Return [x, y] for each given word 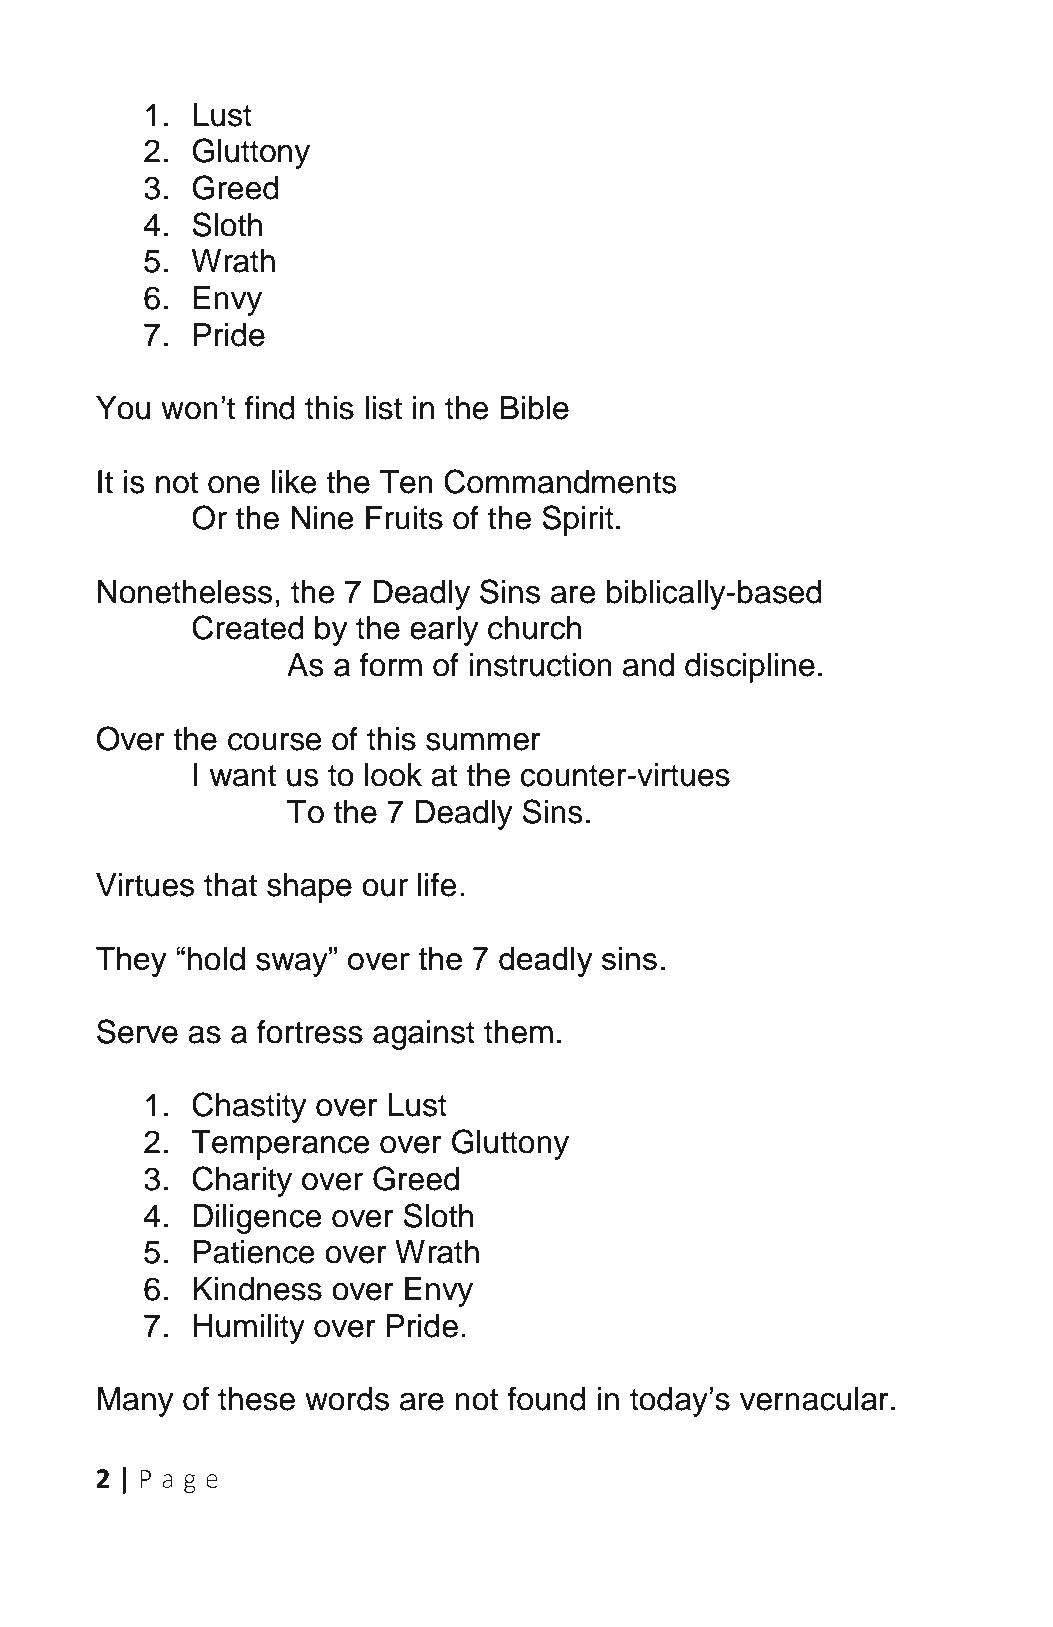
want [243, 776]
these [256, 1399]
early [444, 631]
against [424, 1035]
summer [483, 742]
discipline [750, 668]
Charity [242, 1181]
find [270, 407]
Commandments [560, 481]
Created [248, 627]
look [393, 775]
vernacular [814, 1399]
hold [216, 959]
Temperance [280, 1145]
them [518, 1032]
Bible [535, 408]
